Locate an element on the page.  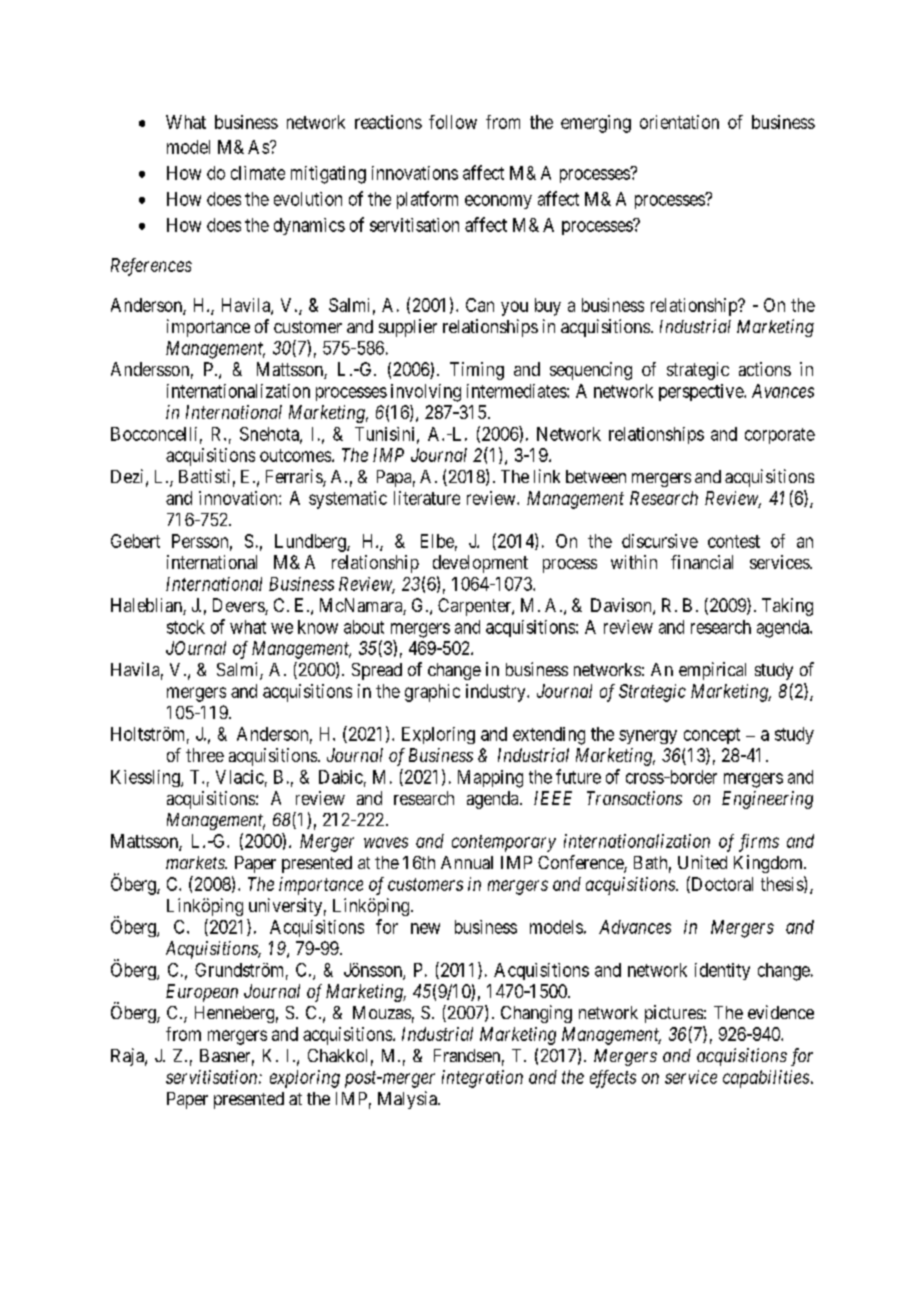
financial is located at coordinates (702, 562).
